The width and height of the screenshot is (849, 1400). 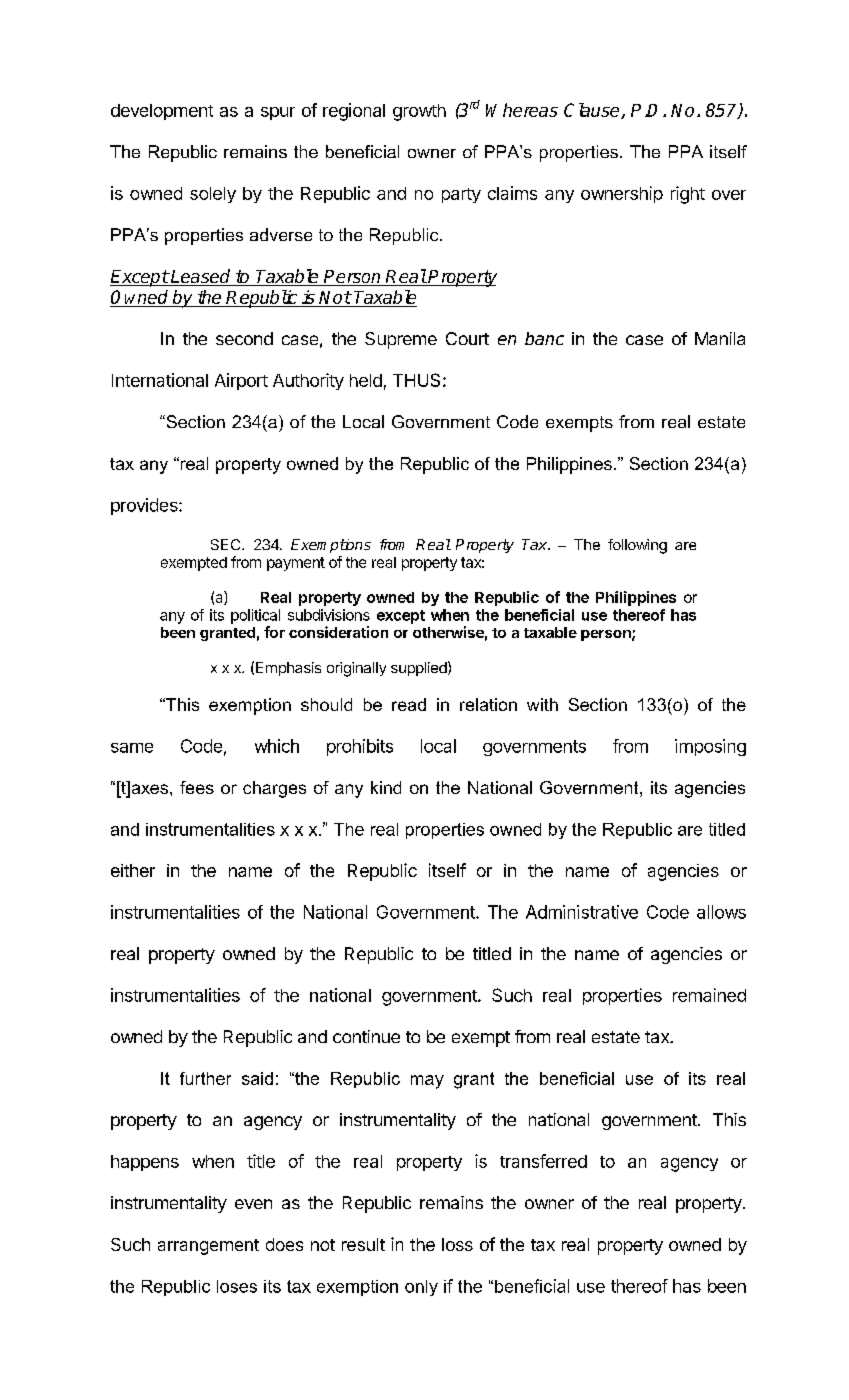 I want to click on imposing, so click(x=710, y=747).
